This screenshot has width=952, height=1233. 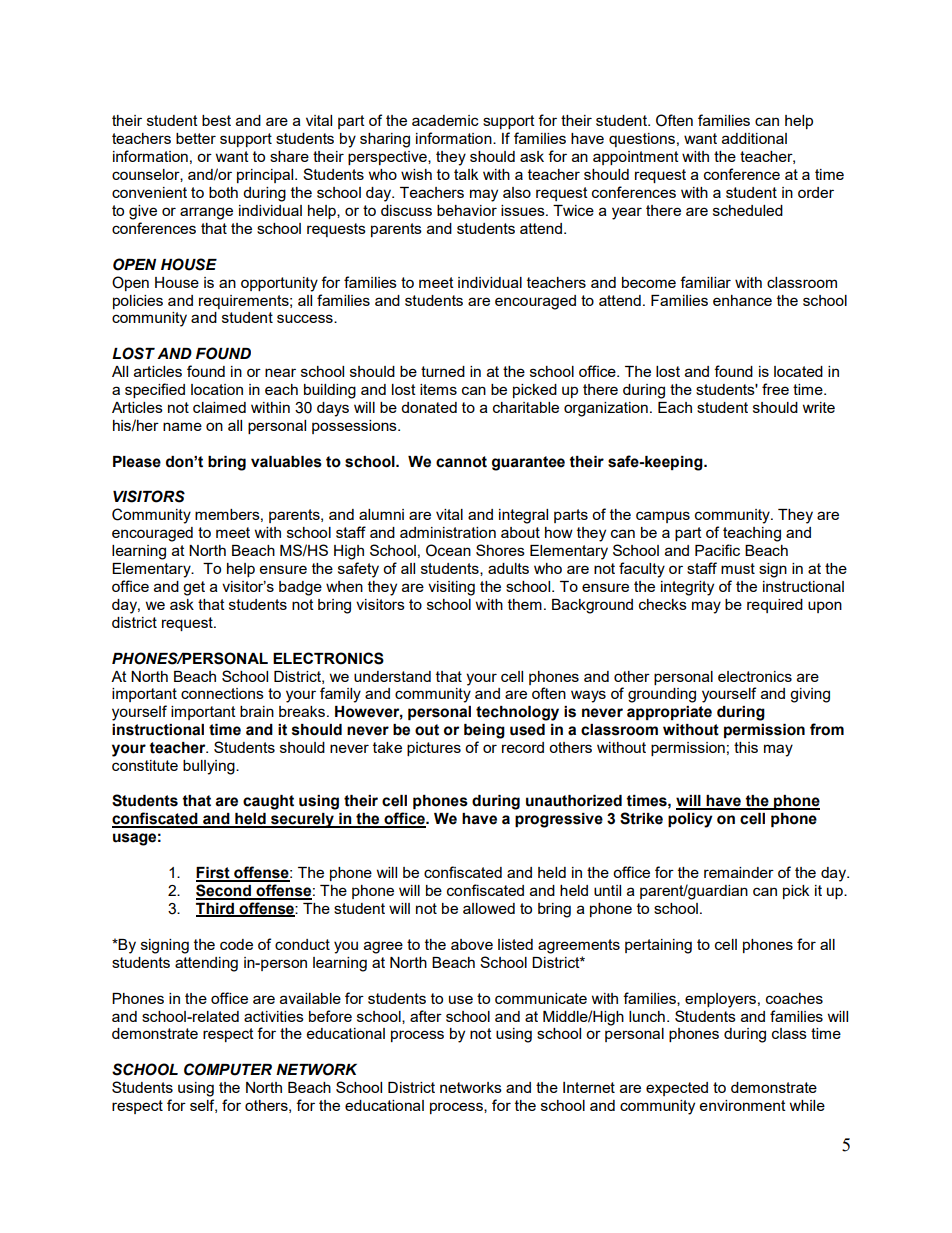 I want to click on First, so click(x=214, y=874).
